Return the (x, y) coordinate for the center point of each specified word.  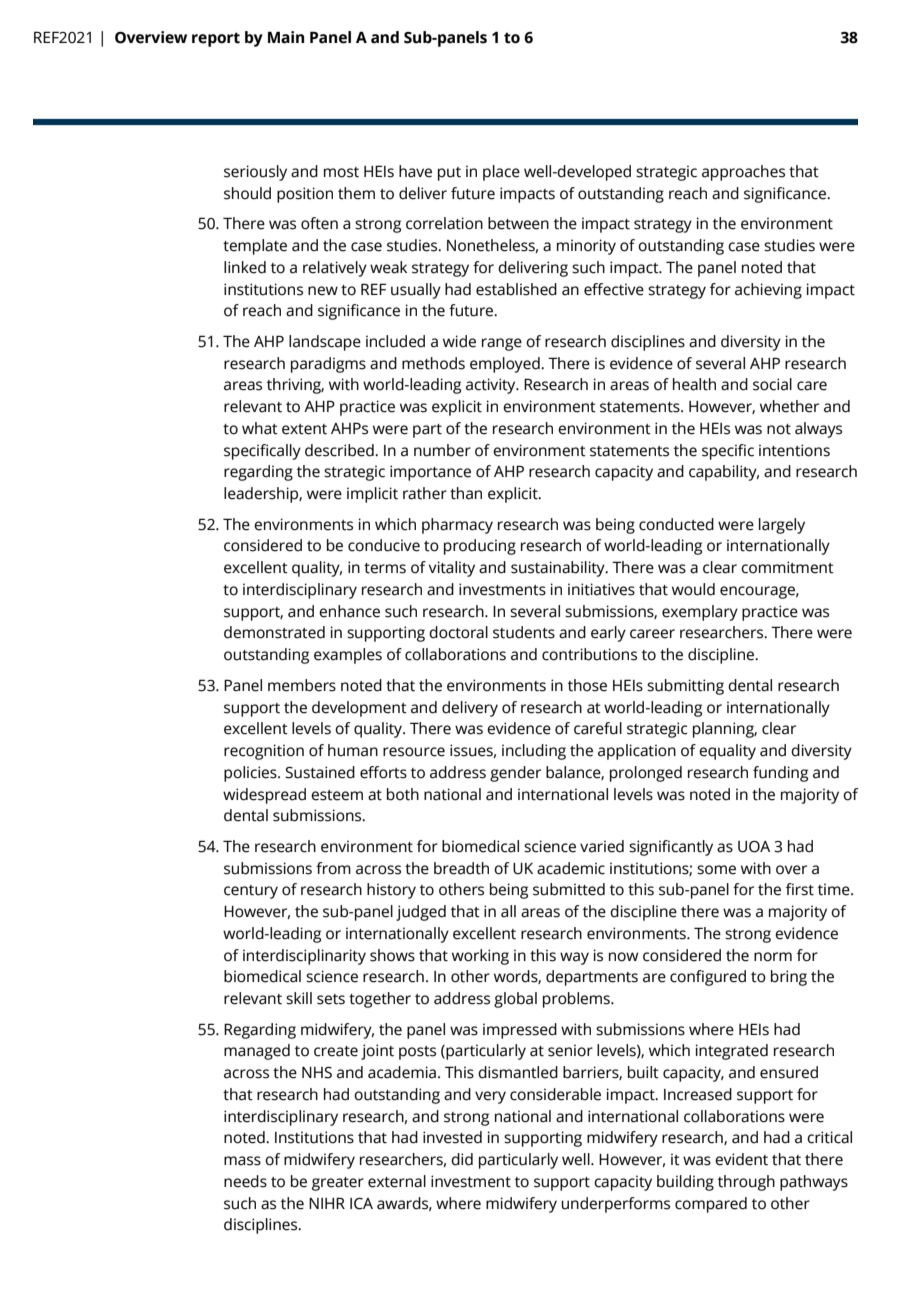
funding (780, 774)
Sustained (320, 772)
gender (515, 774)
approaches (743, 173)
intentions (794, 450)
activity (492, 386)
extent (304, 429)
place (501, 173)
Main (286, 37)
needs (245, 1181)
